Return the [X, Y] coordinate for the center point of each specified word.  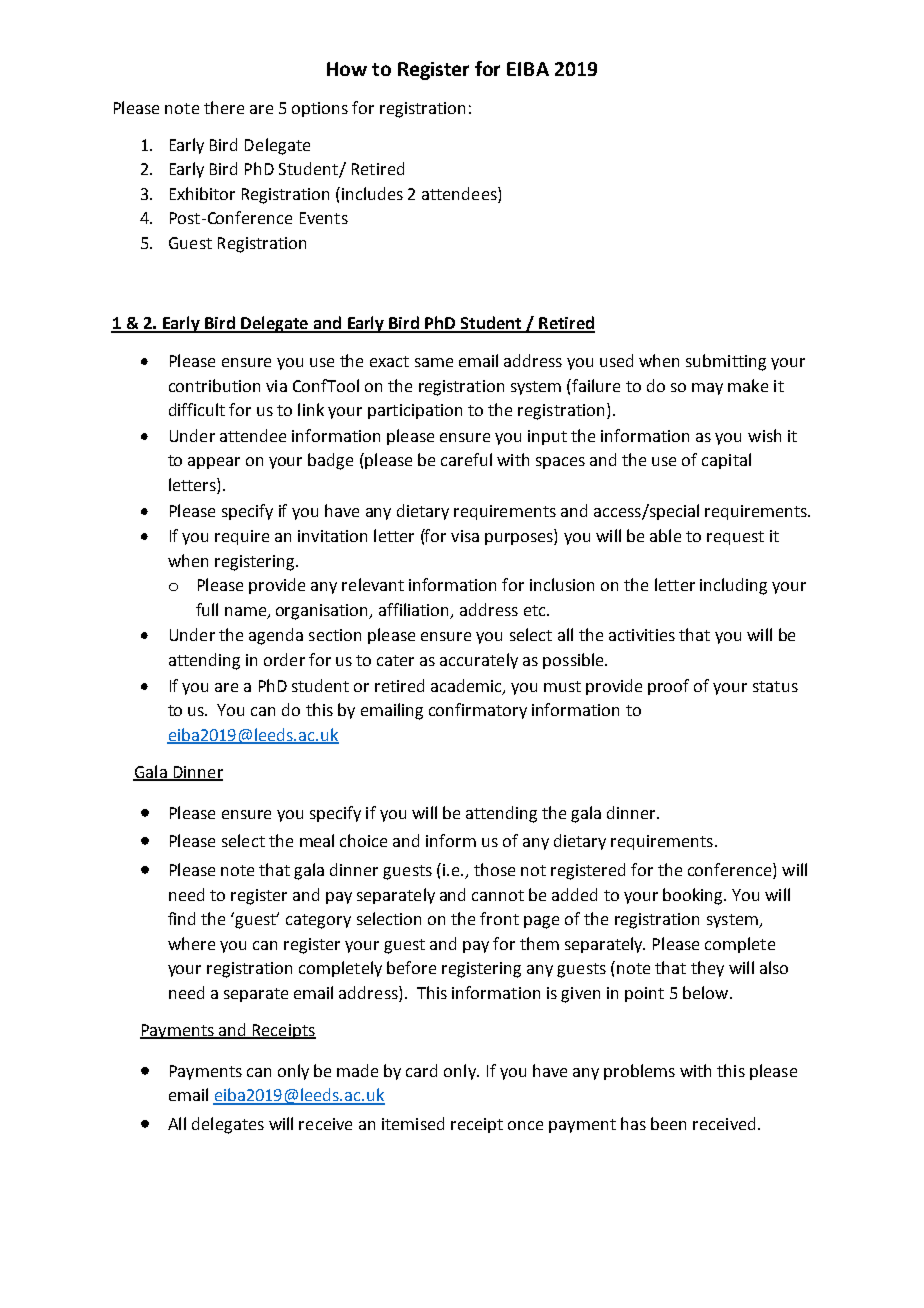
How [347, 69]
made [357, 1070]
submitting [726, 362]
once [525, 1125]
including [733, 586]
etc [536, 610]
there [224, 107]
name [245, 611]
